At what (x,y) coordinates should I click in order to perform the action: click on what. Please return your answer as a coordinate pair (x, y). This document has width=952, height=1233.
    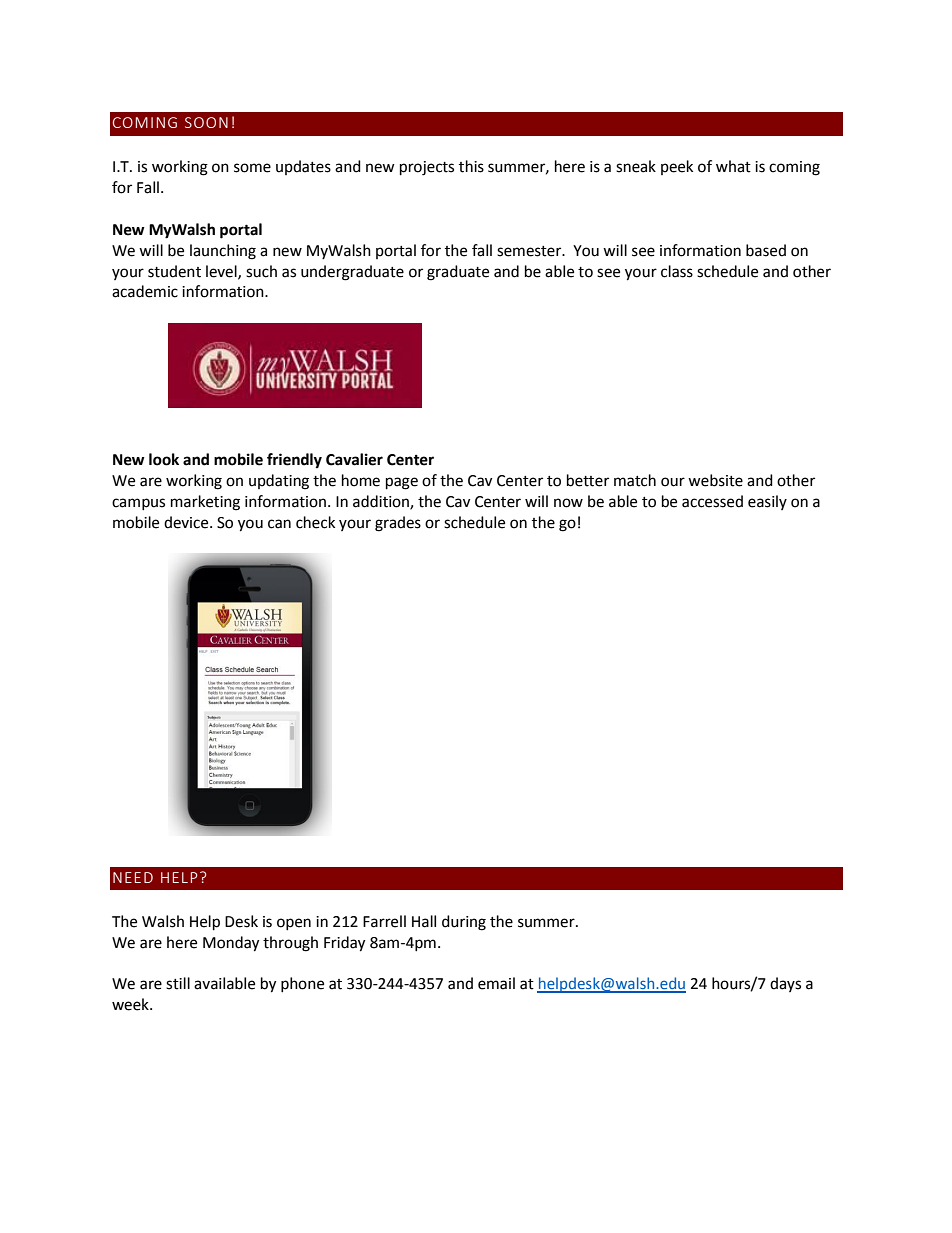
    Looking at the image, I should click on (733, 166).
